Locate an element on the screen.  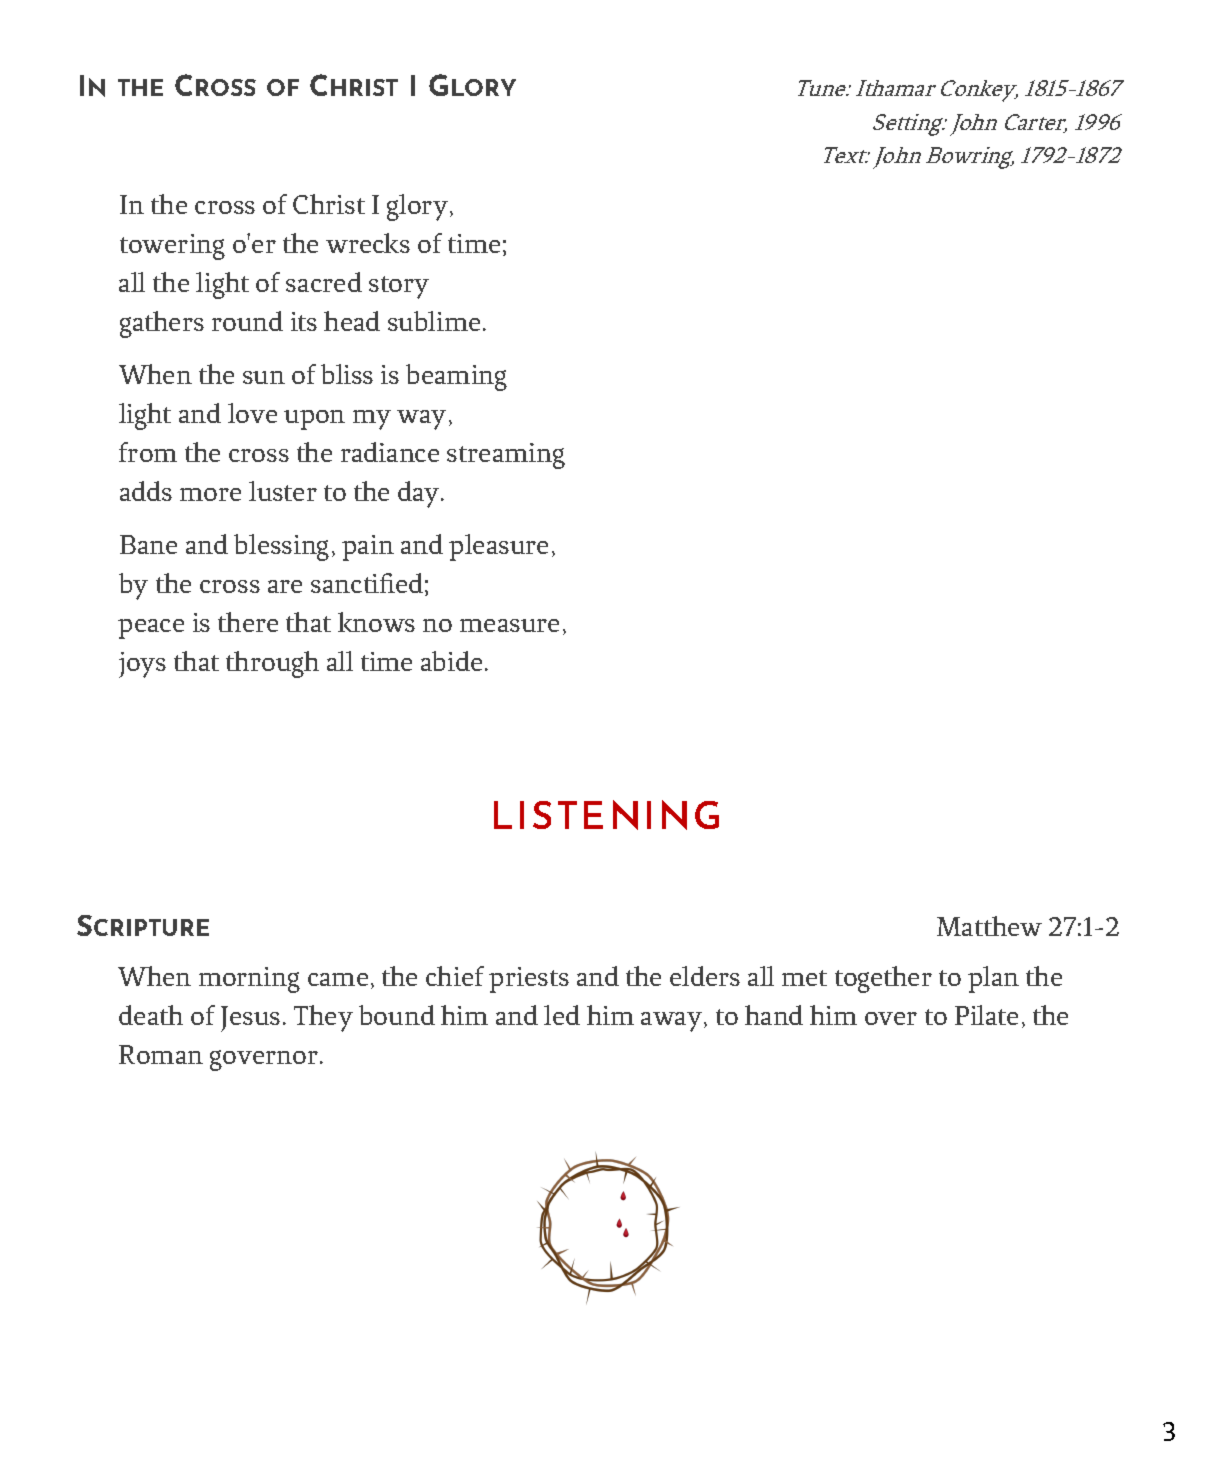
Jesus is located at coordinates (250, 1019).
